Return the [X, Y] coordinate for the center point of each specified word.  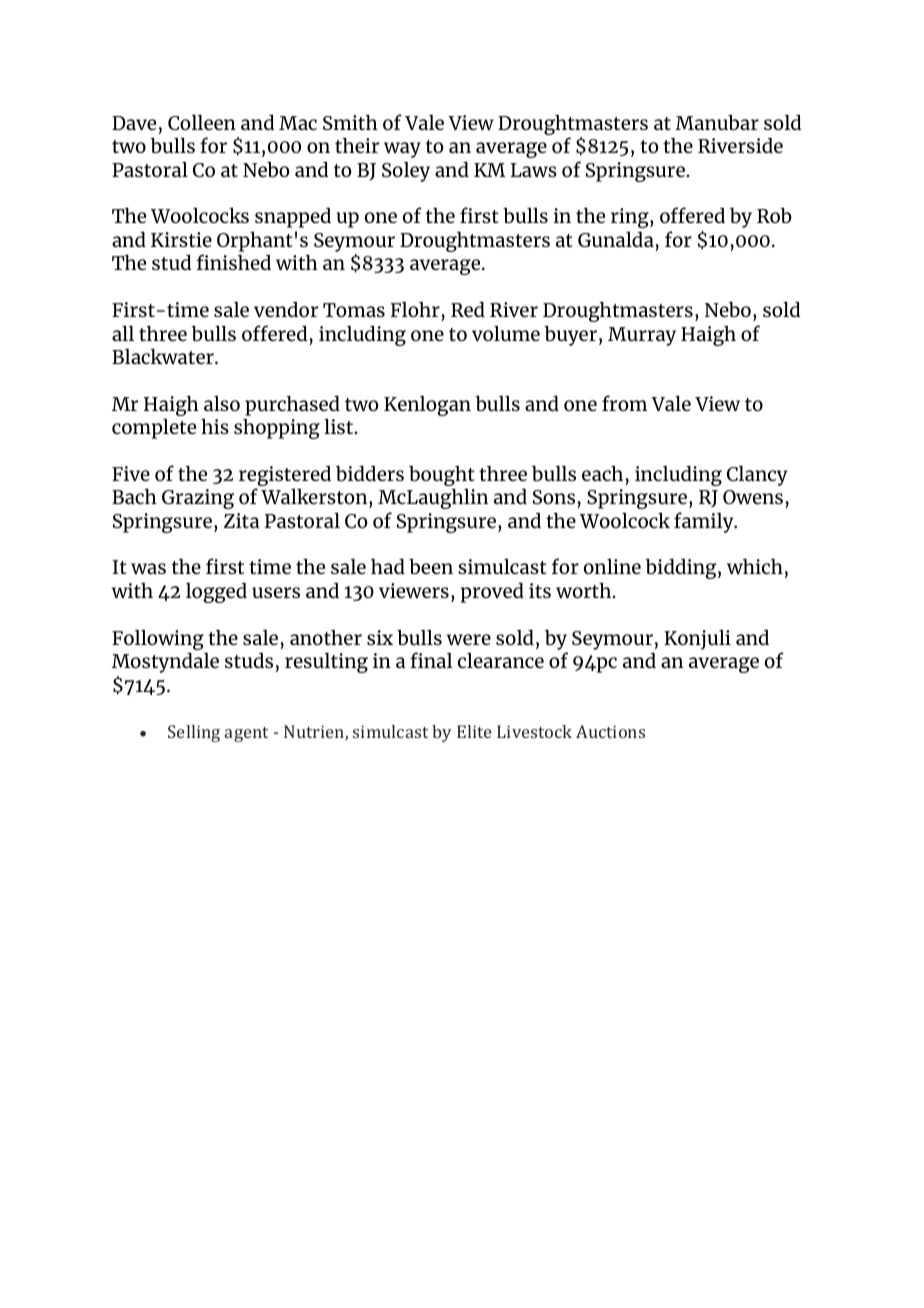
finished [234, 262]
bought [442, 477]
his [215, 426]
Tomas [354, 310]
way [402, 150]
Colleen [202, 122]
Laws [534, 170]
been [431, 566]
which [755, 566]
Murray [642, 336]
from [624, 403]
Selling [194, 733]
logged [216, 592]
